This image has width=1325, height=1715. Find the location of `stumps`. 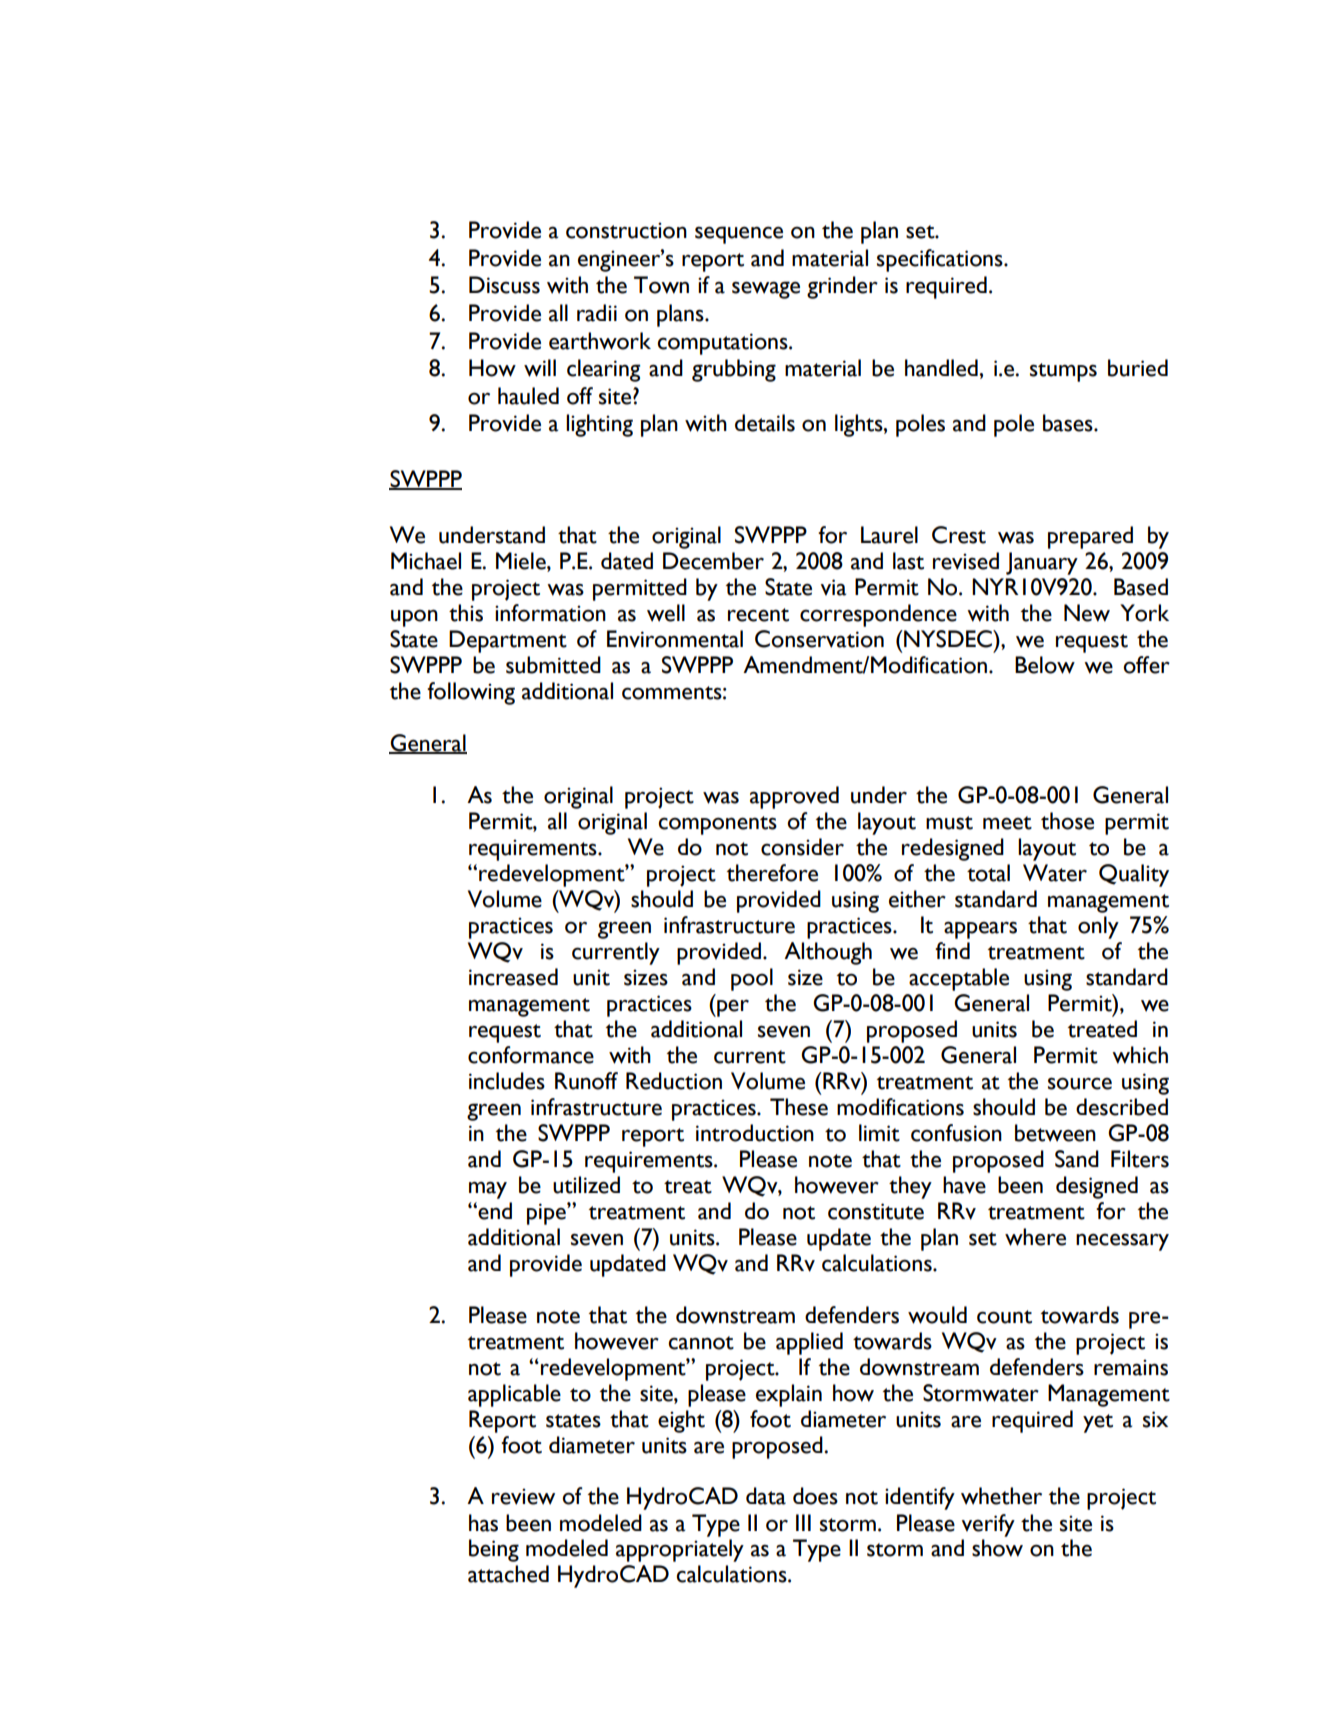

stumps is located at coordinates (1063, 372).
